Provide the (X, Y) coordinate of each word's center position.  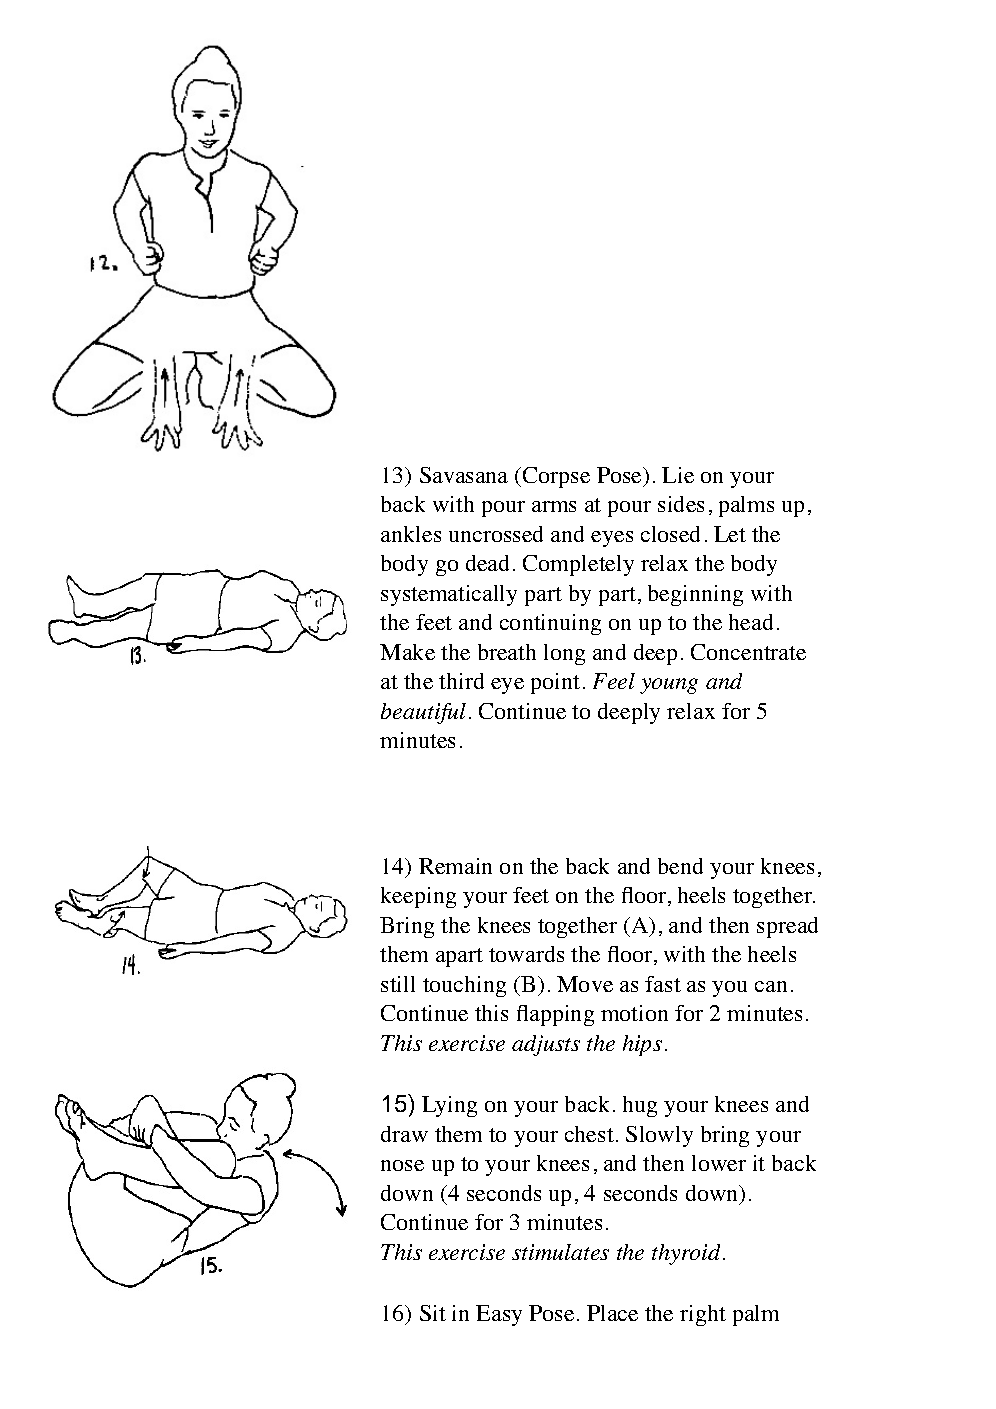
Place (612, 1313)
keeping (418, 897)
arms (554, 506)
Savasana (464, 475)
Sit (433, 1313)
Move (585, 984)
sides (681, 504)
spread (787, 927)
